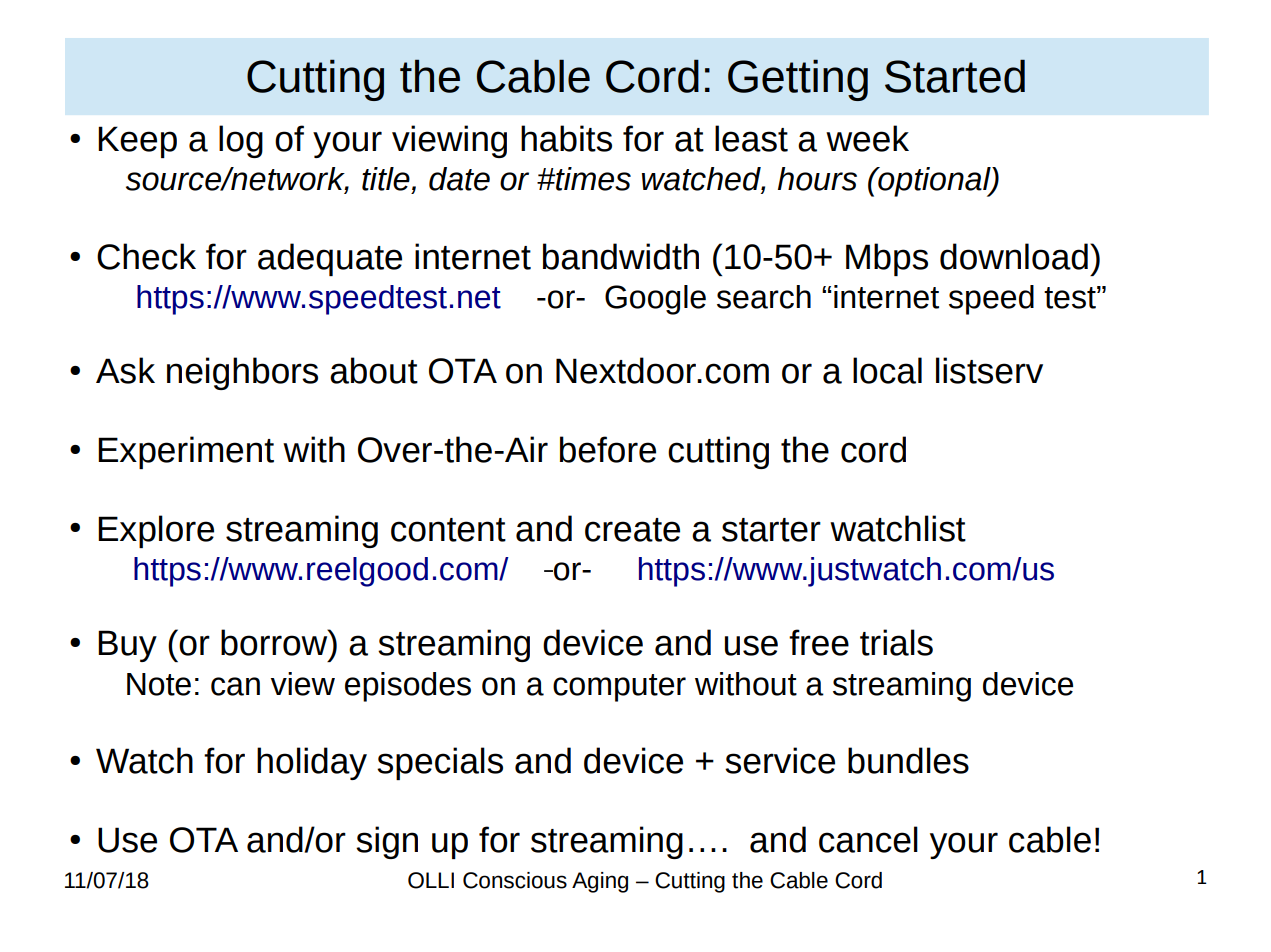 This page has height=952, width=1271. Describe the element at coordinates (387, 842) in the page. I see `sign` at that location.
